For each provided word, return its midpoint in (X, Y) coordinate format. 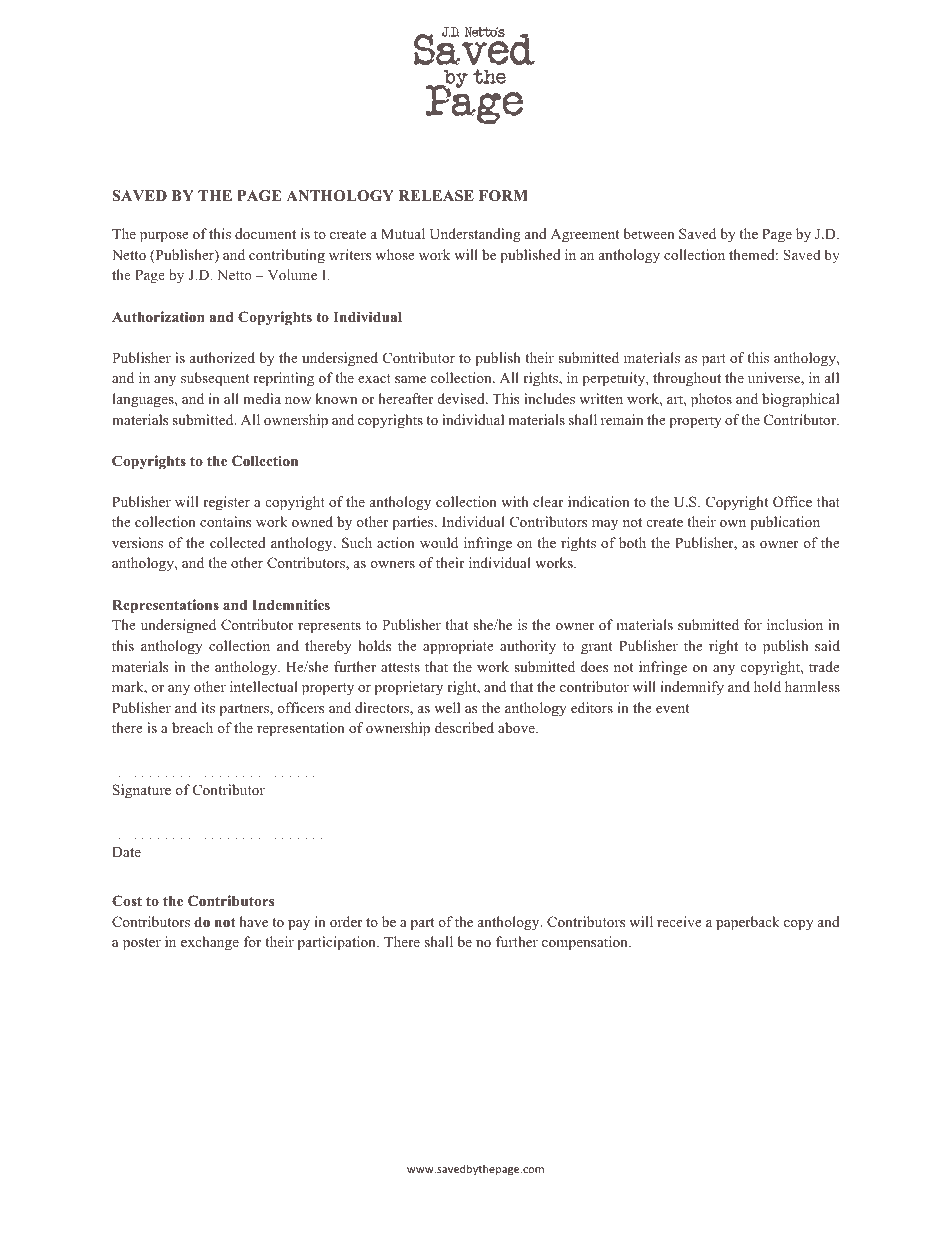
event (672, 708)
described (464, 727)
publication (785, 523)
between (649, 233)
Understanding (475, 235)
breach (192, 727)
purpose (164, 237)
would (439, 542)
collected (238, 542)
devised (462, 398)
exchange (210, 943)
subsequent (215, 379)
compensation (586, 943)
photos (711, 400)
